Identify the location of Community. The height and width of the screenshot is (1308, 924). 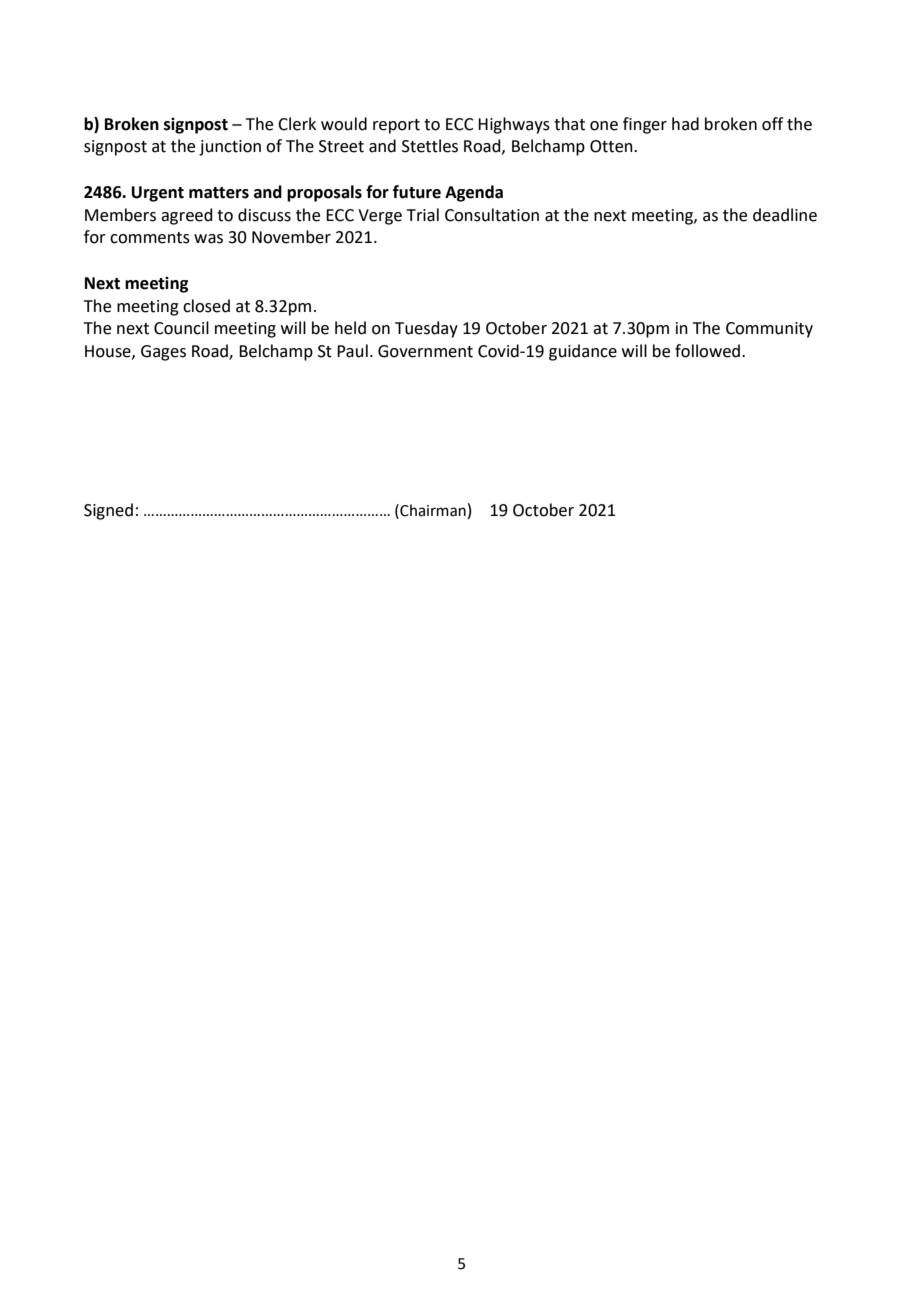
(769, 330).
